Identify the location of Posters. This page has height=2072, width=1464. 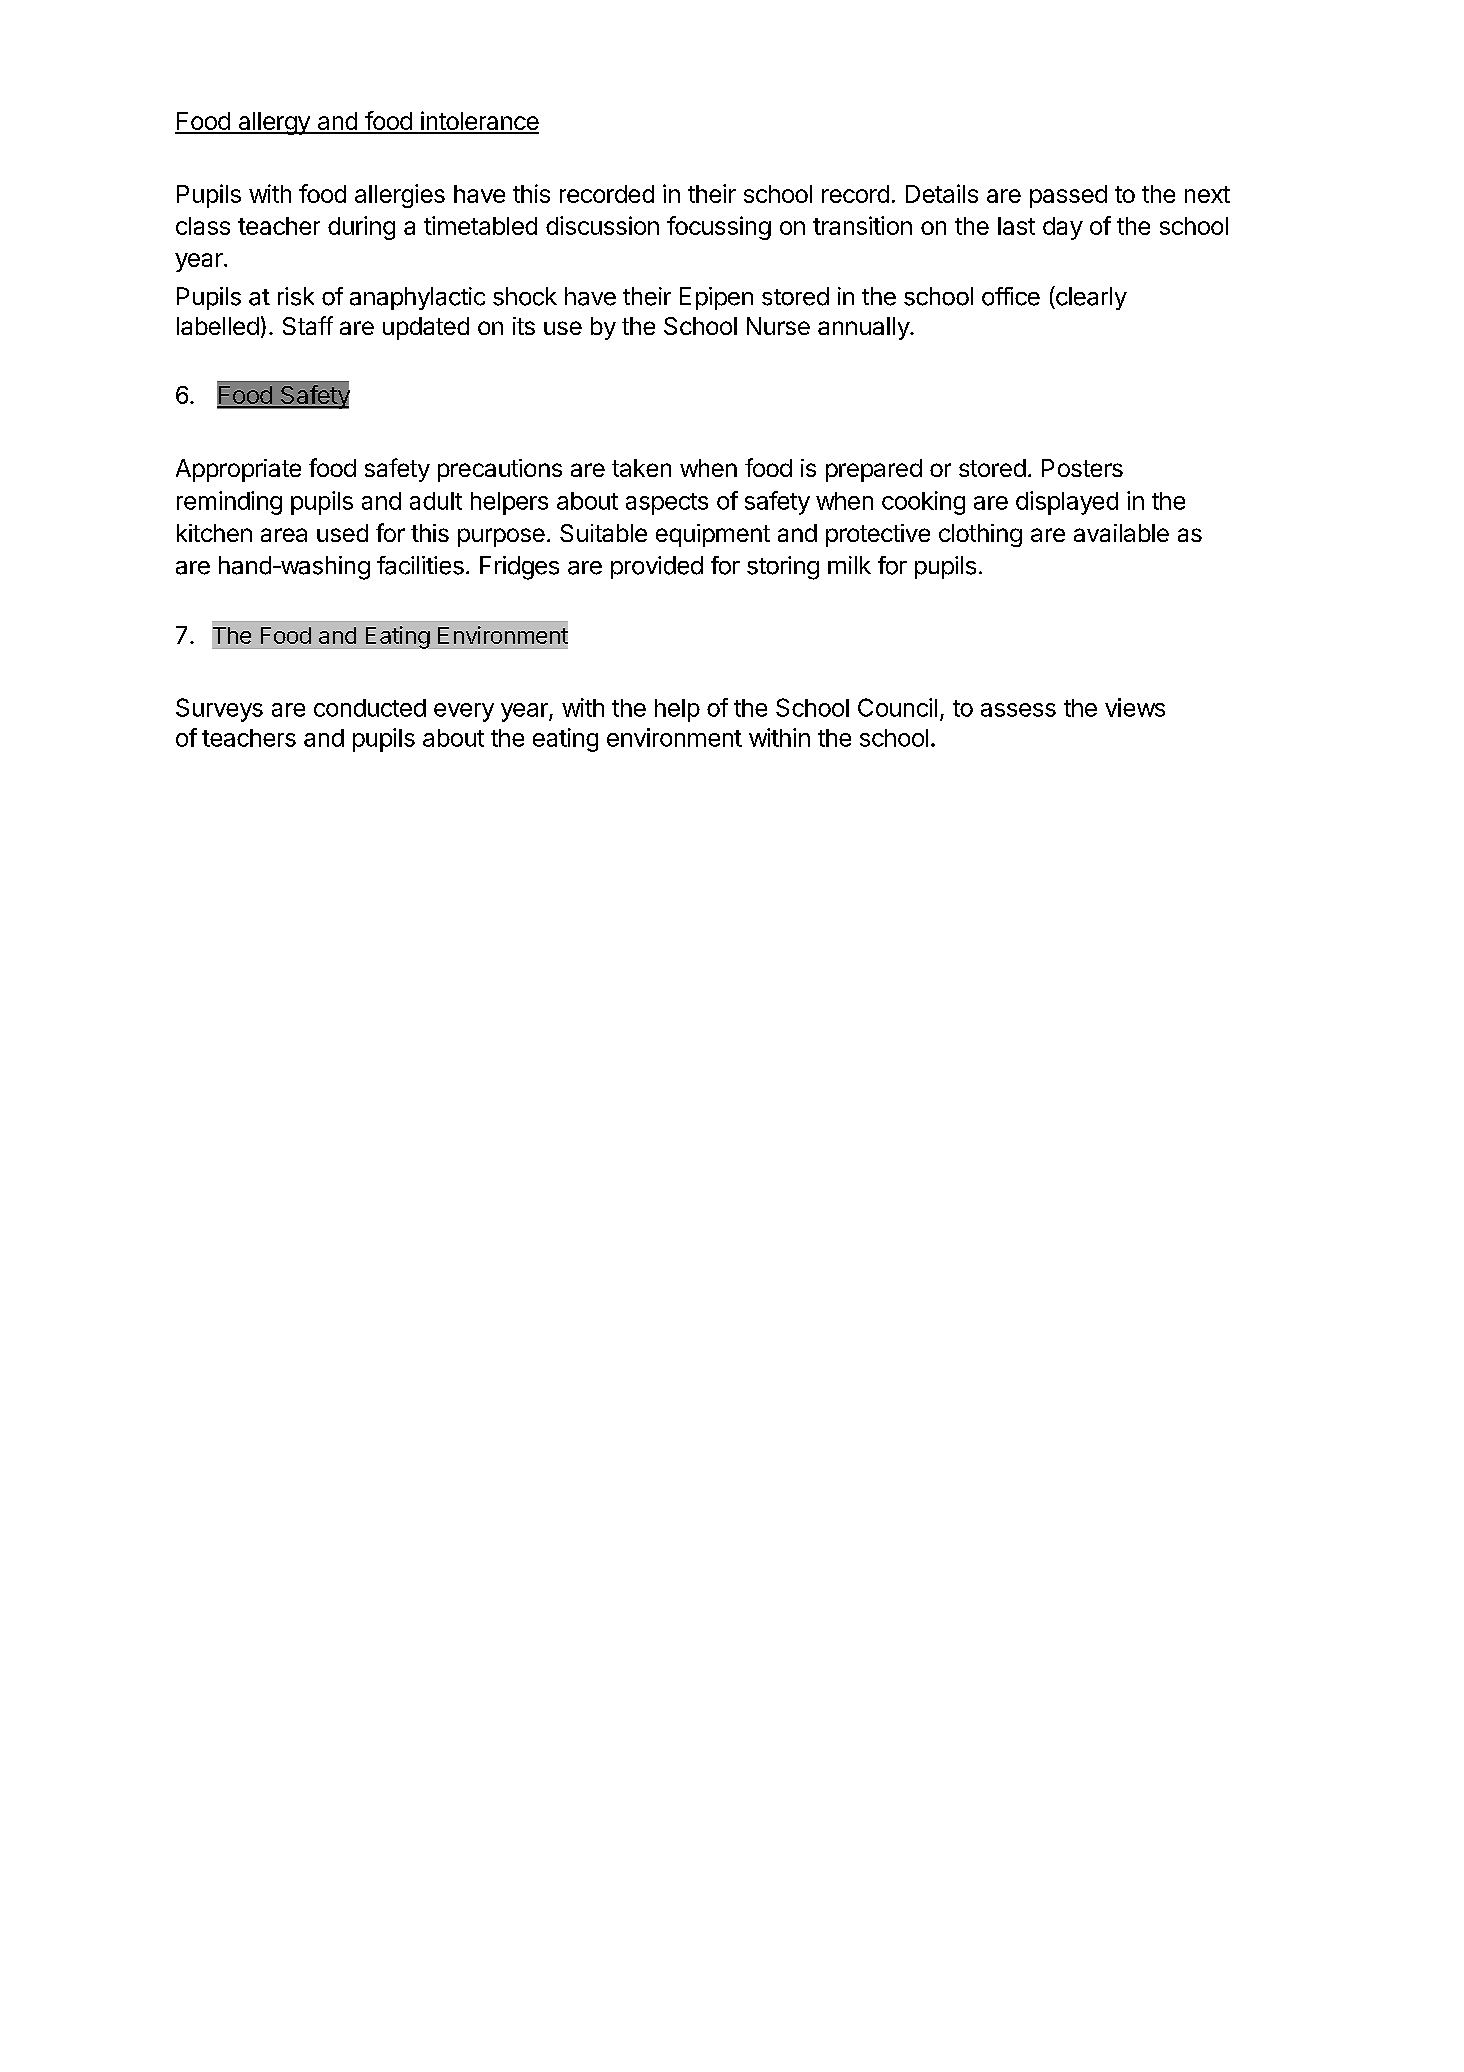
(1082, 468).
